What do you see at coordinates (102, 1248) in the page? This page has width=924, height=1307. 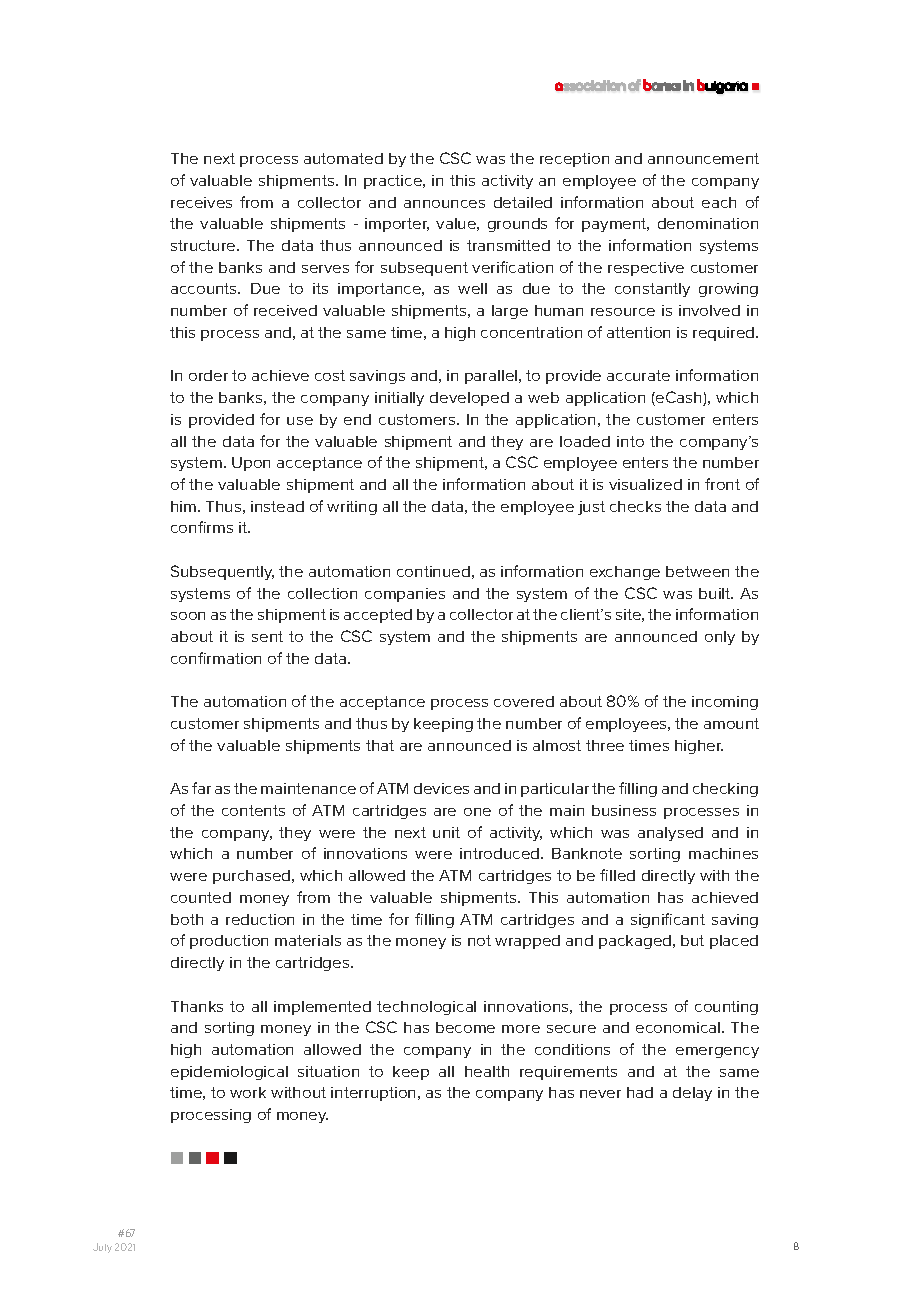 I see `July` at bounding box center [102, 1248].
